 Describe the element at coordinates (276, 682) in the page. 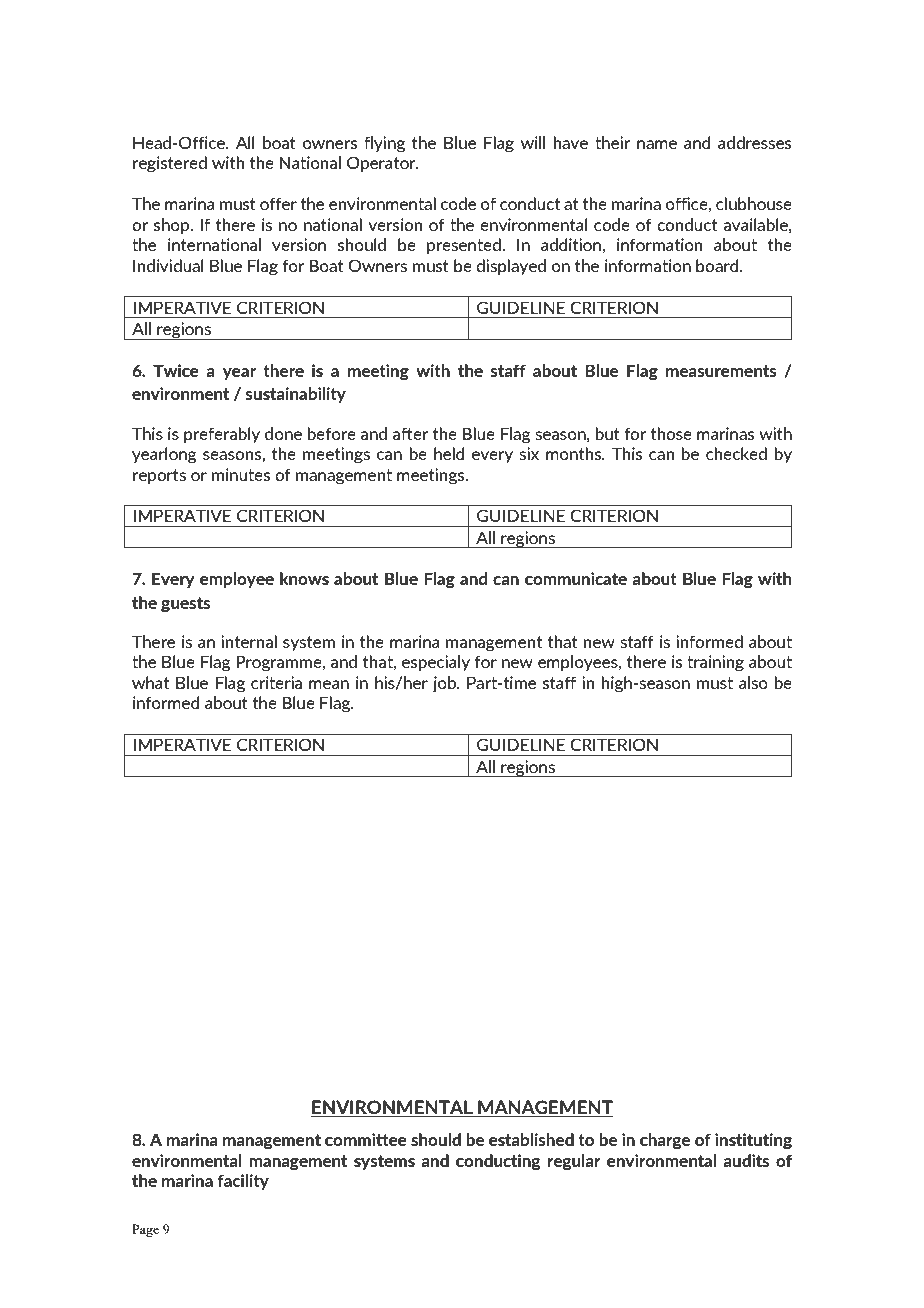

I see `criteria` at that location.
